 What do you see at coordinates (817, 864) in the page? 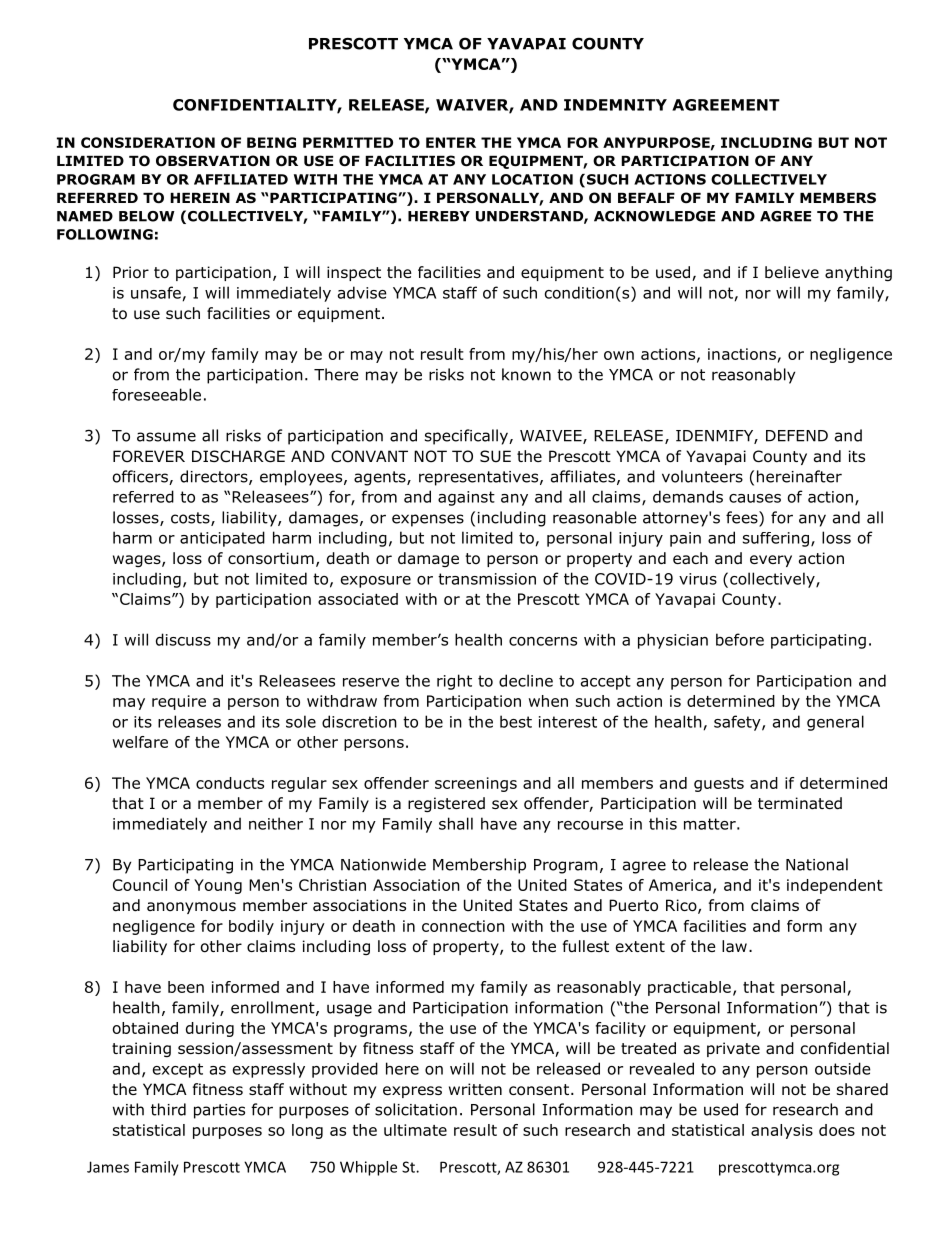
I see `National` at bounding box center [817, 864].
